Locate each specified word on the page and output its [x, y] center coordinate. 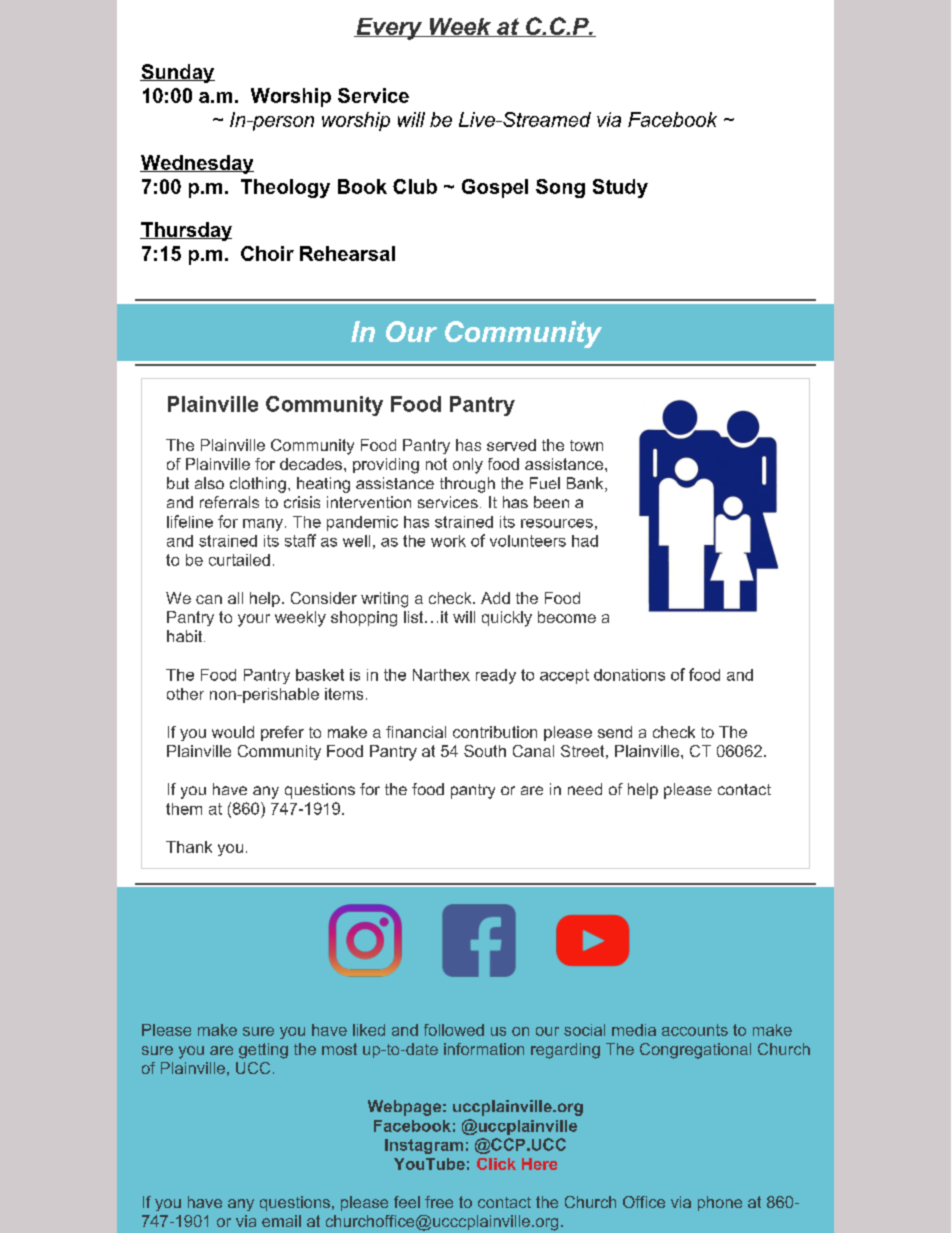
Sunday [177, 73]
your [254, 620]
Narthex [441, 675]
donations [629, 675]
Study [620, 188]
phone [720, 1203]
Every [389, 29]
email [281, 1221]
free [439, 1202]
